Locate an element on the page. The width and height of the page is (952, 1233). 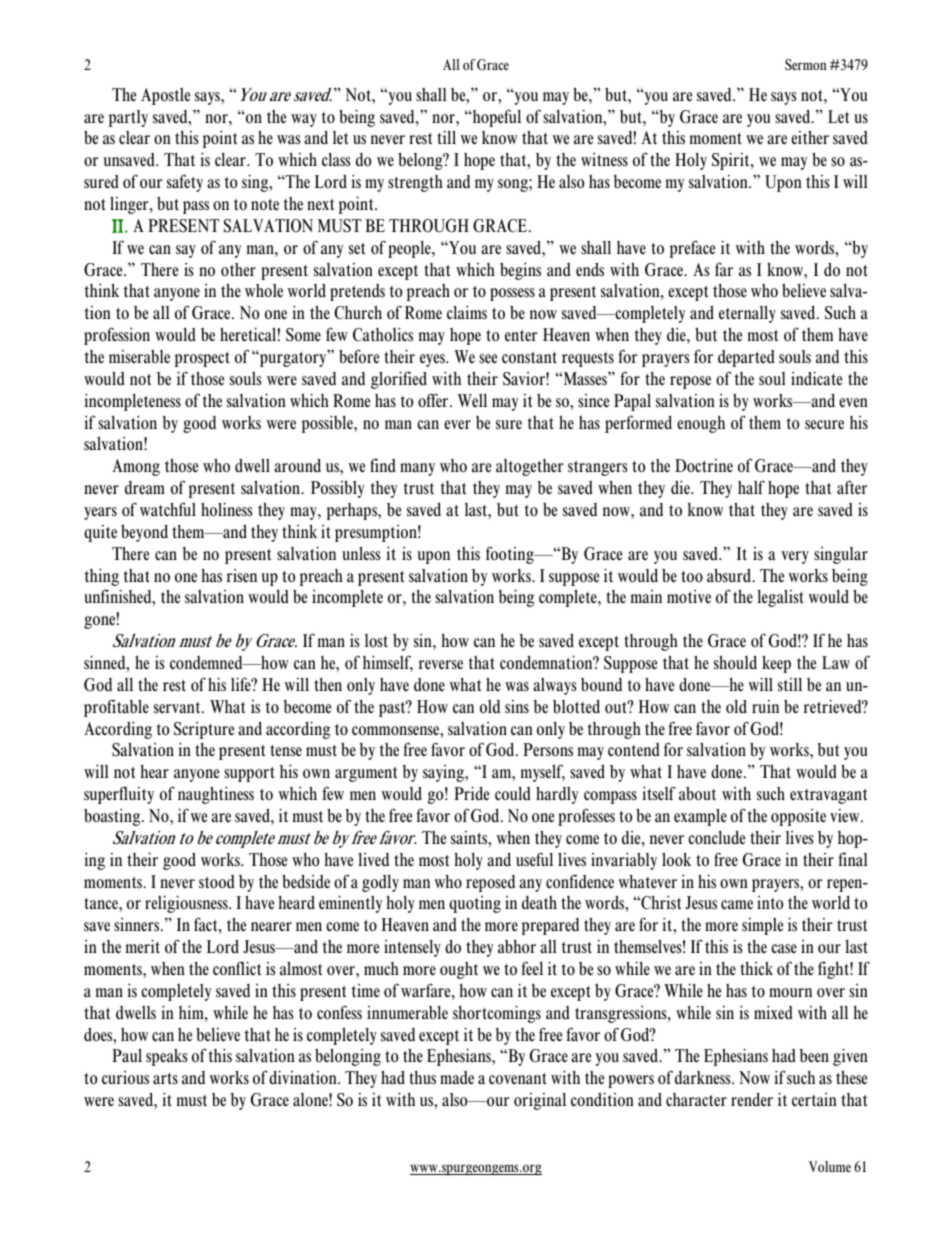
strength is located at coordinates (415, 183).
